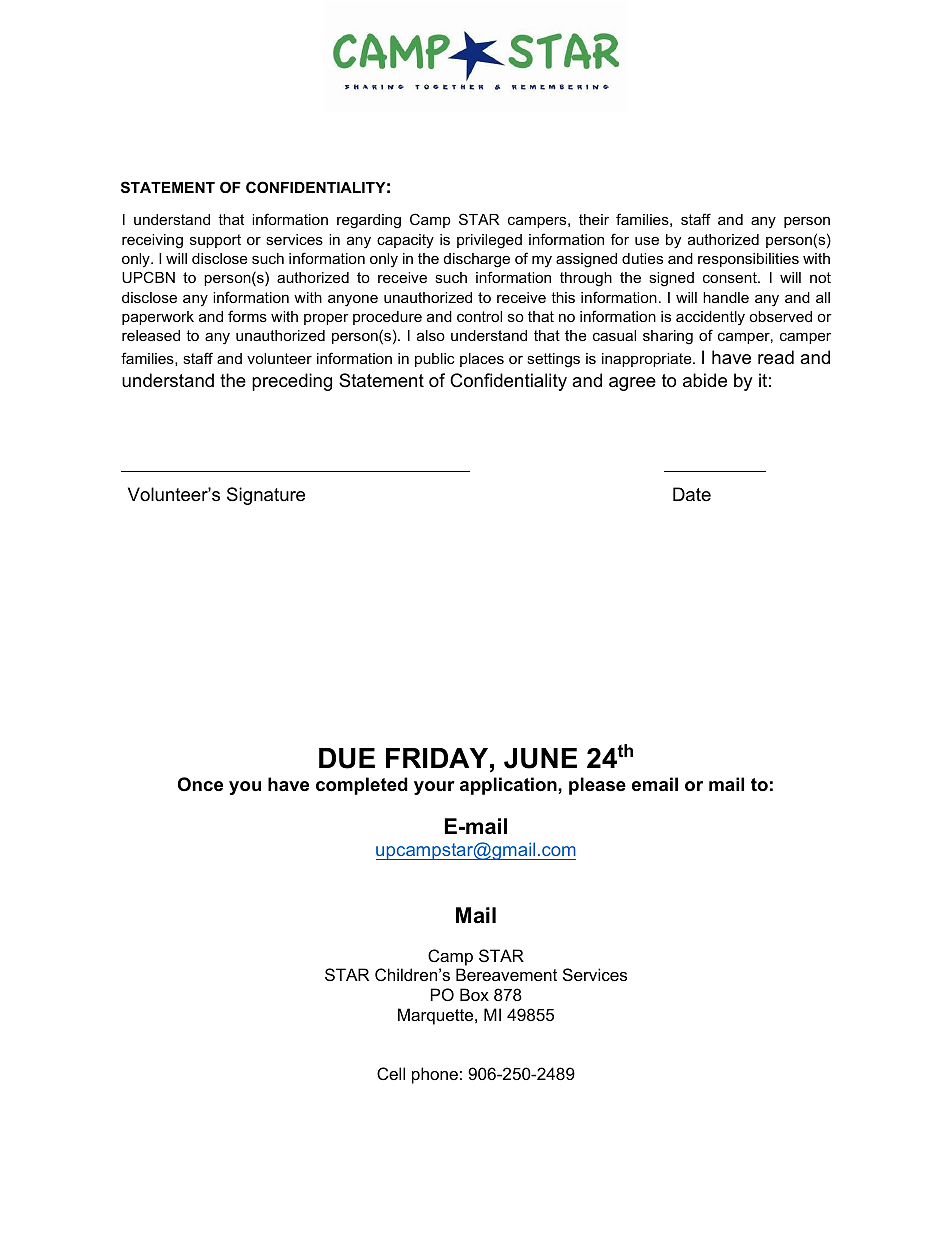 The width and height of the document is (952, 1233). Describe the element at coordinates (391, 1073) in the document. I see `Cell` at that location.
